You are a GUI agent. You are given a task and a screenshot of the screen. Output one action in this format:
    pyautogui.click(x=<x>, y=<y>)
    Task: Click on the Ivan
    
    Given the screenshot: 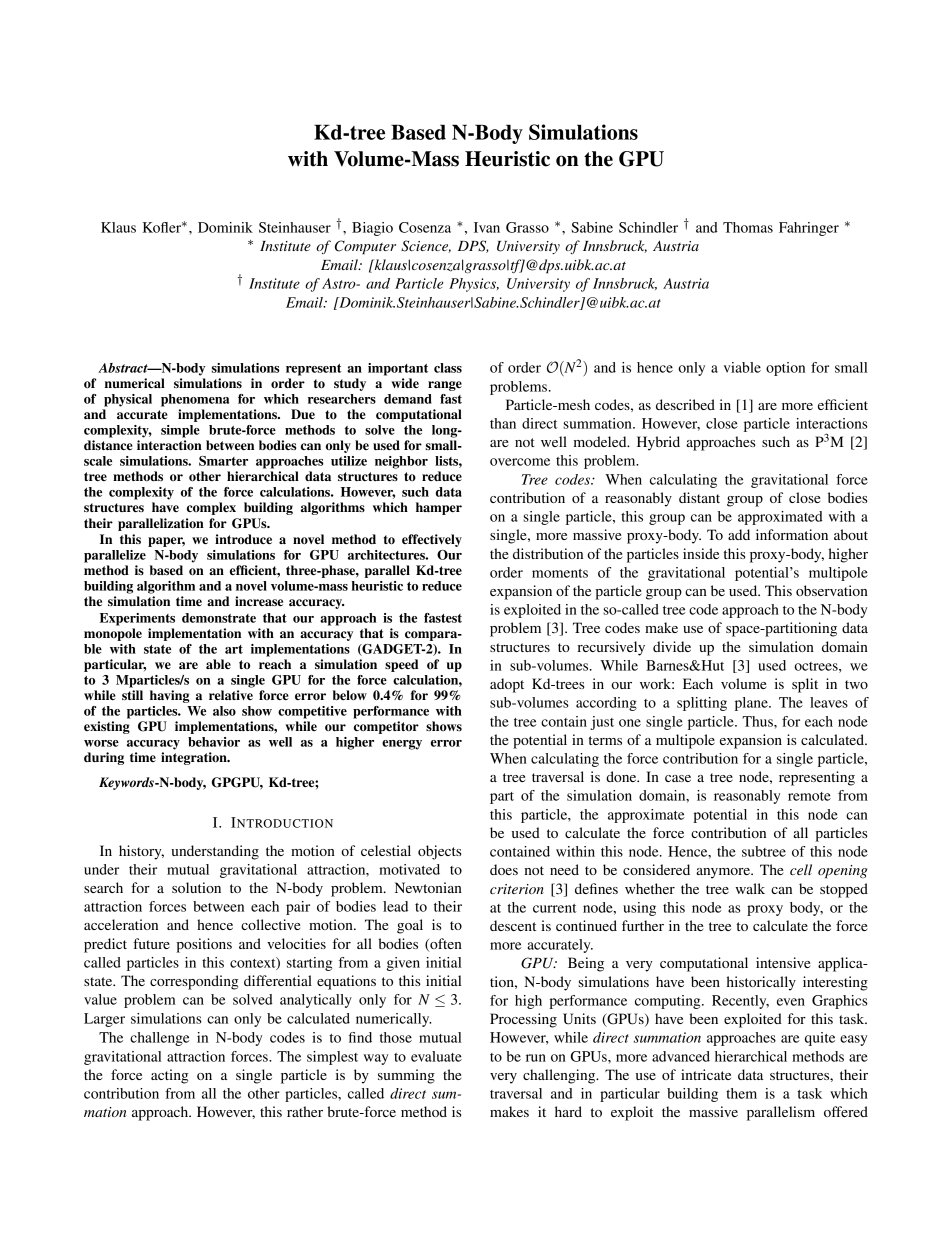 What is the action you would take?
    pyautogui.click(x=487, y=227)
